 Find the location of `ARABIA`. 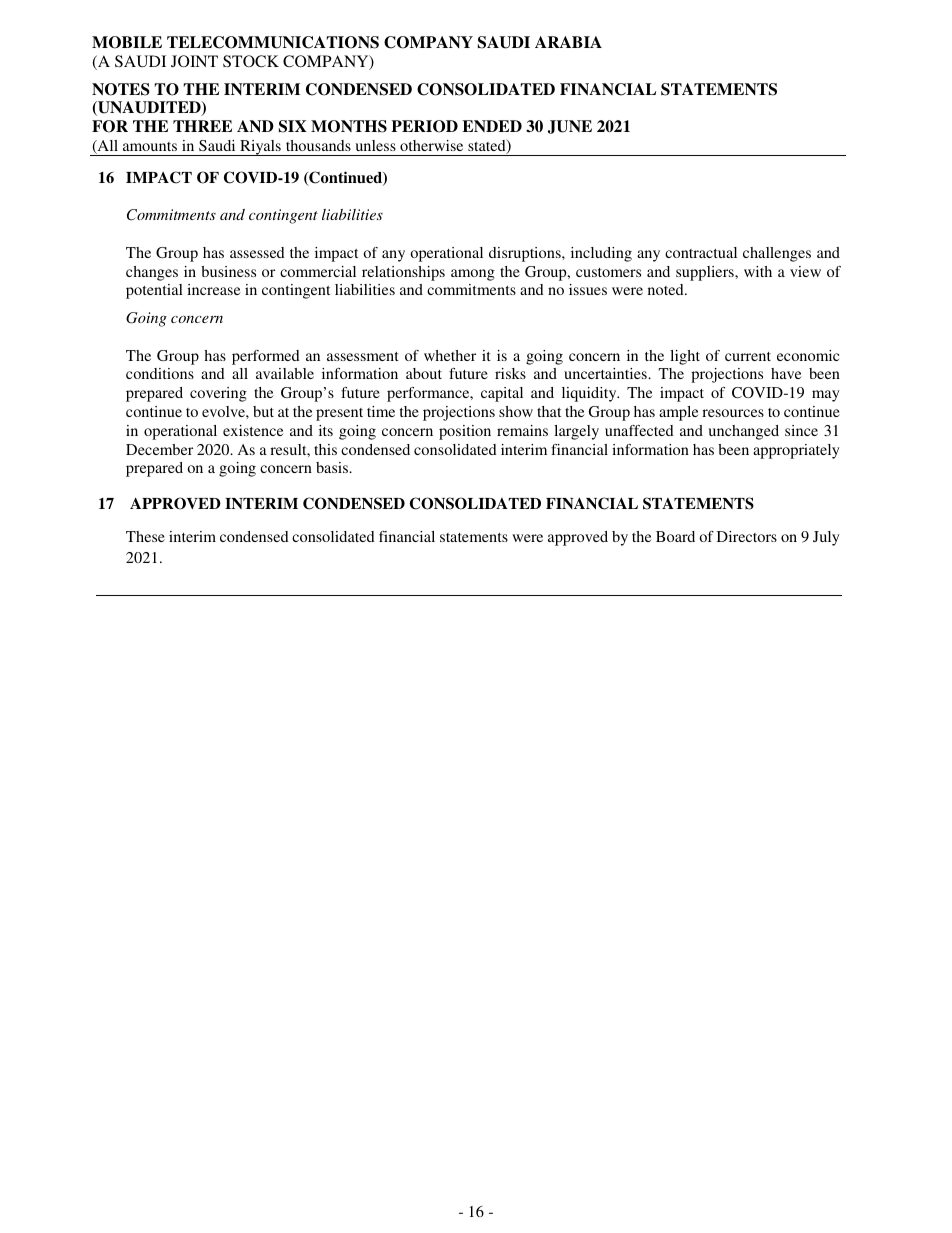

ARABIA is located at coordinates (568, 42).
